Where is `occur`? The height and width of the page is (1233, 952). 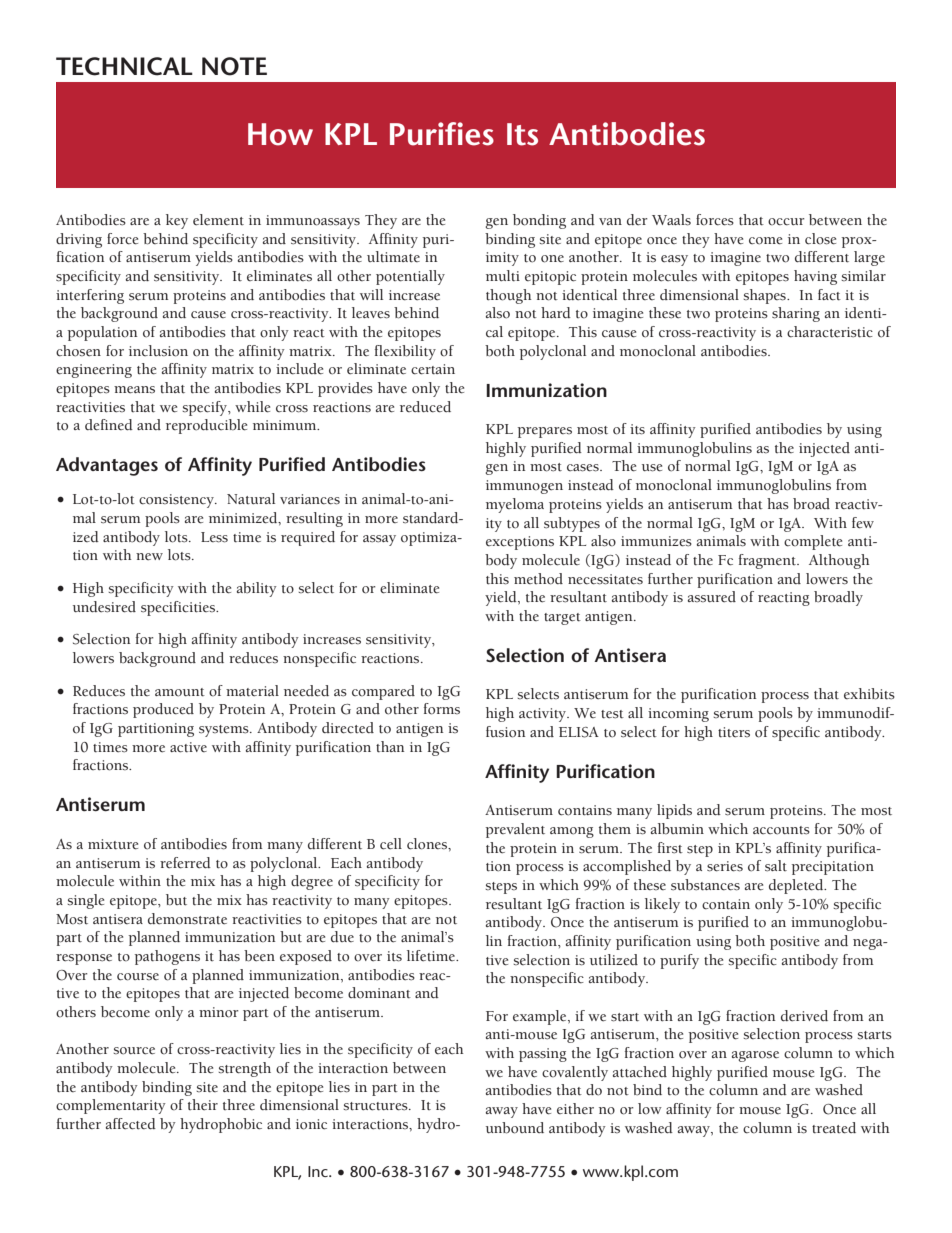 occur is located at coordinates (786, 222).
